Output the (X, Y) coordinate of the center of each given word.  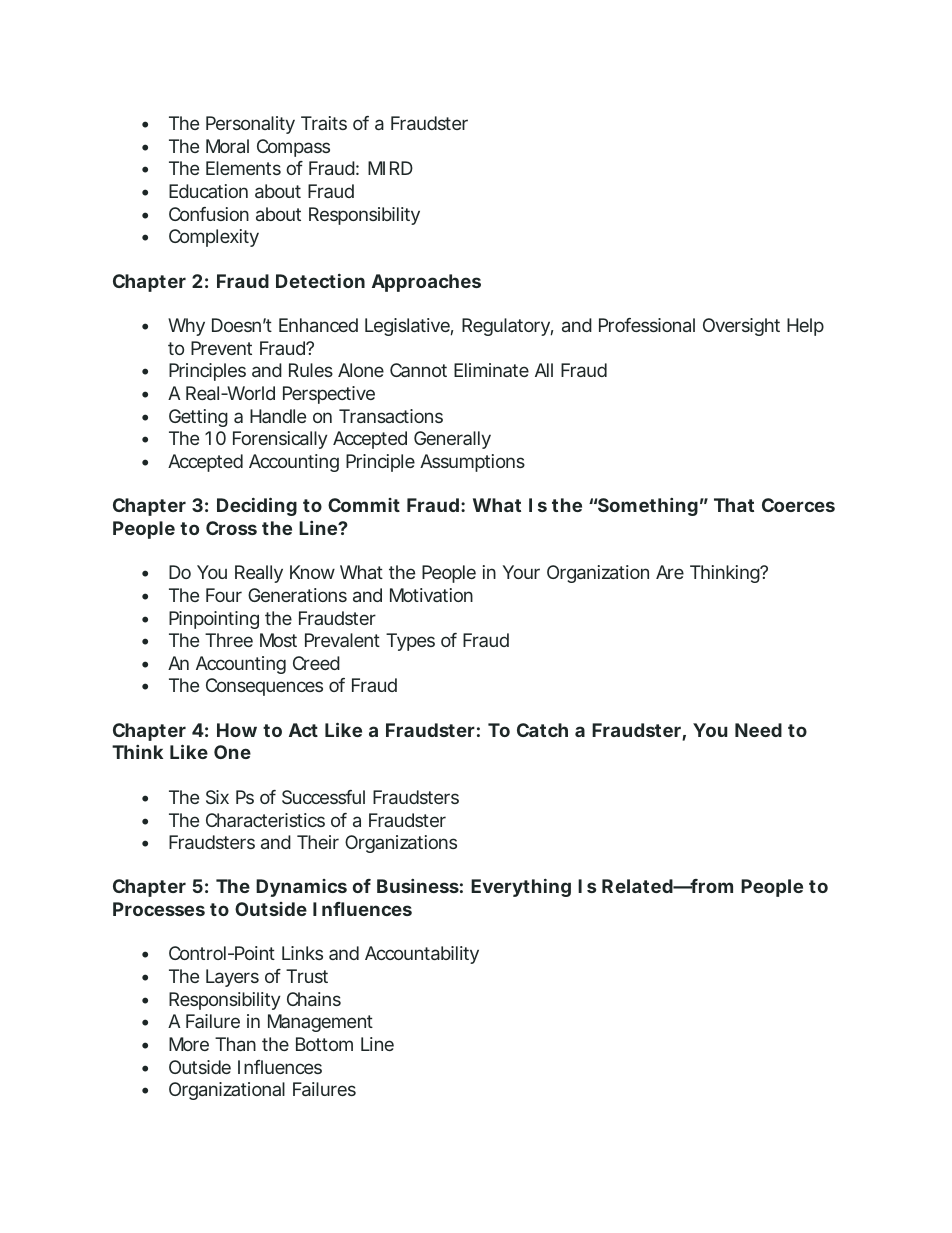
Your (521, 572)
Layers (232, 978)
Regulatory (506, 327)
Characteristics (265, 820)
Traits (324, 123)
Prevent (221, 348)
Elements (243, 168)
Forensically (280, 440)
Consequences (264, 687)
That (734, 505)
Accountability (422, 955)
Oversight (741, 327)
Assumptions (472, 463)
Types (410, 642)
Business (418, 886)
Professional (647, 325)
